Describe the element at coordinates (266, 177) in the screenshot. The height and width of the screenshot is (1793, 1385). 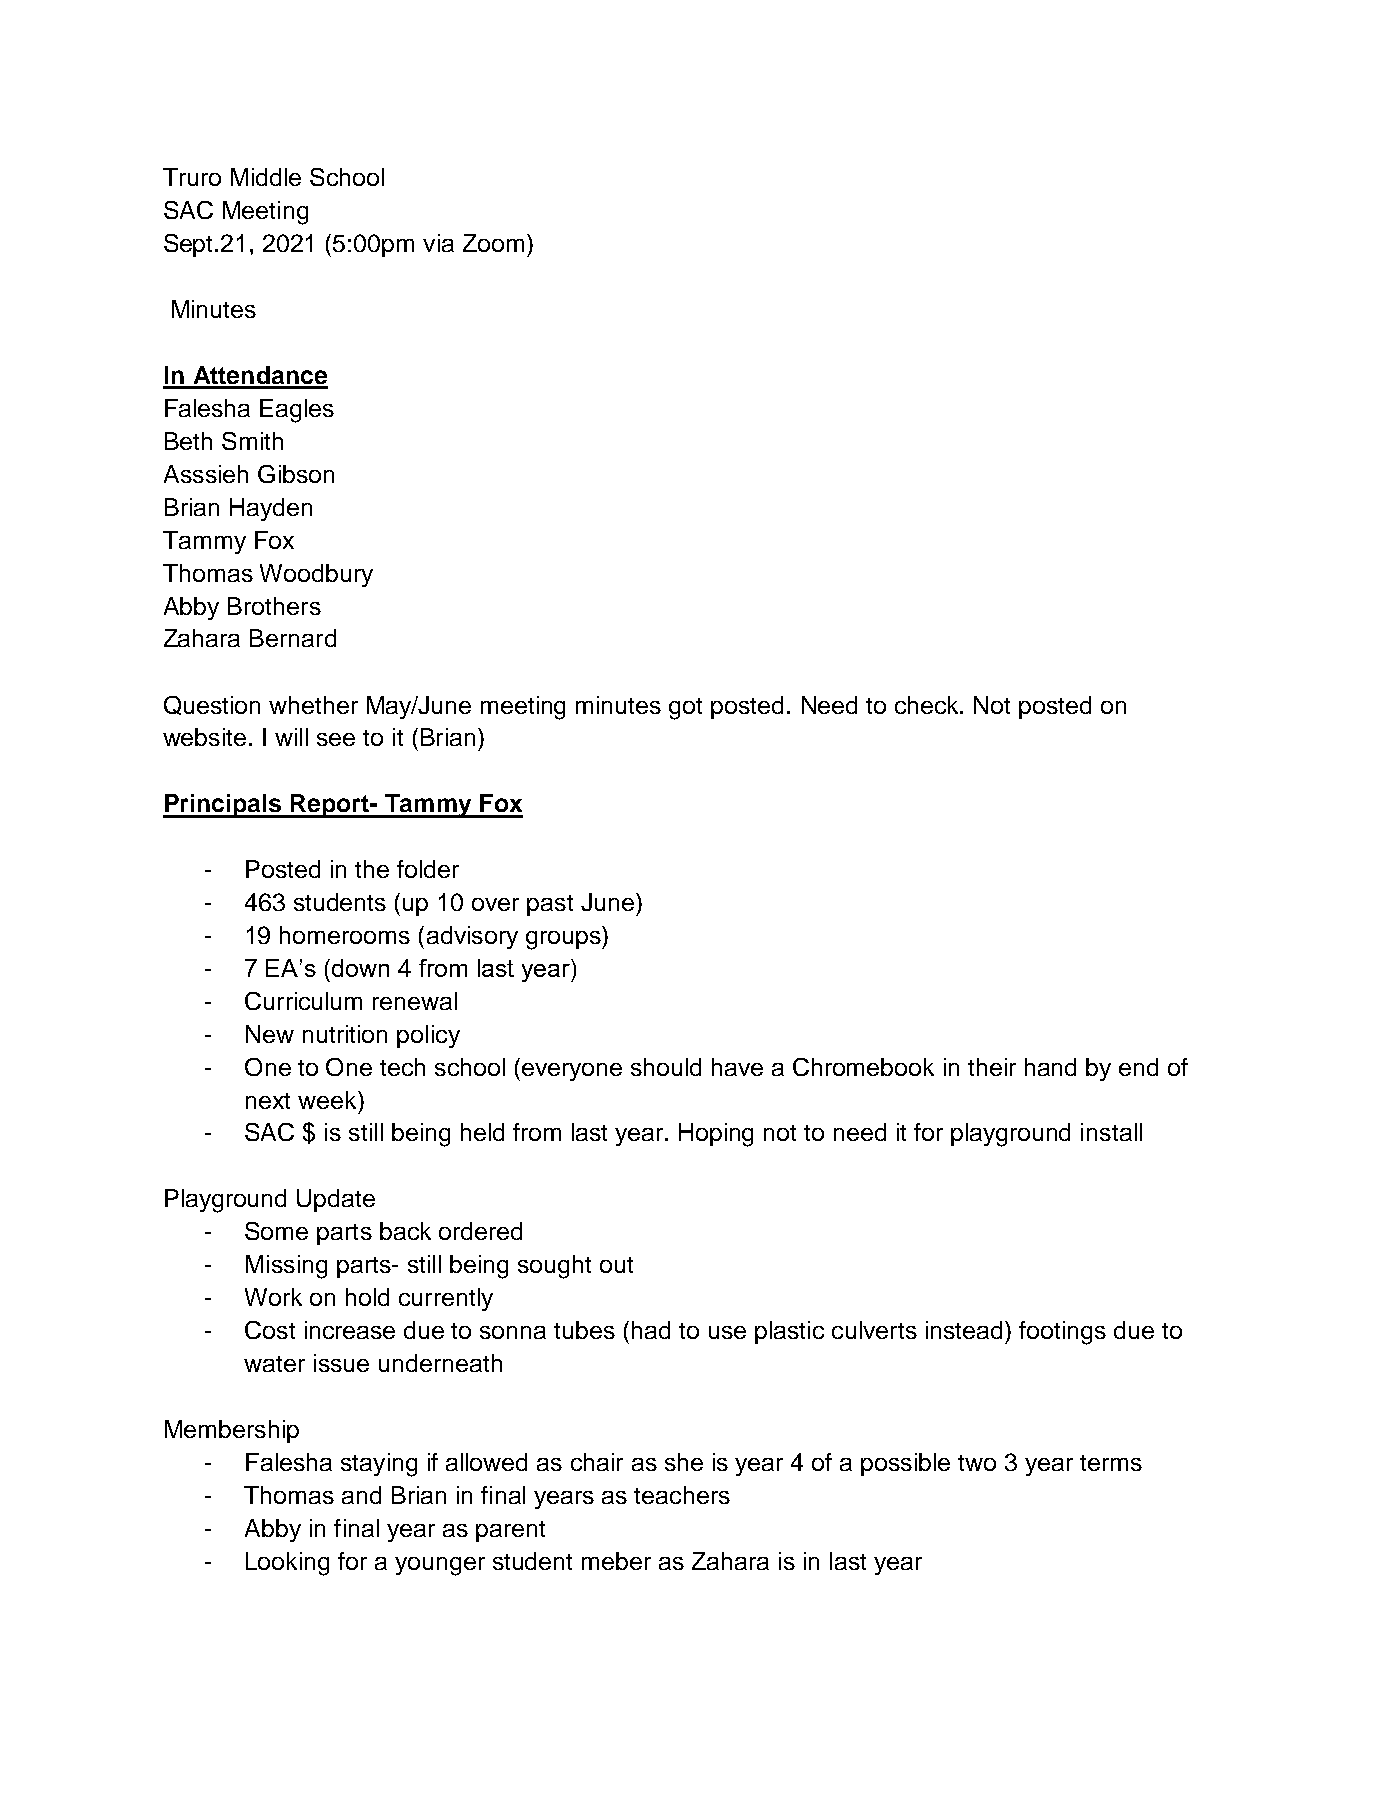
I see `Middle` at that location.
